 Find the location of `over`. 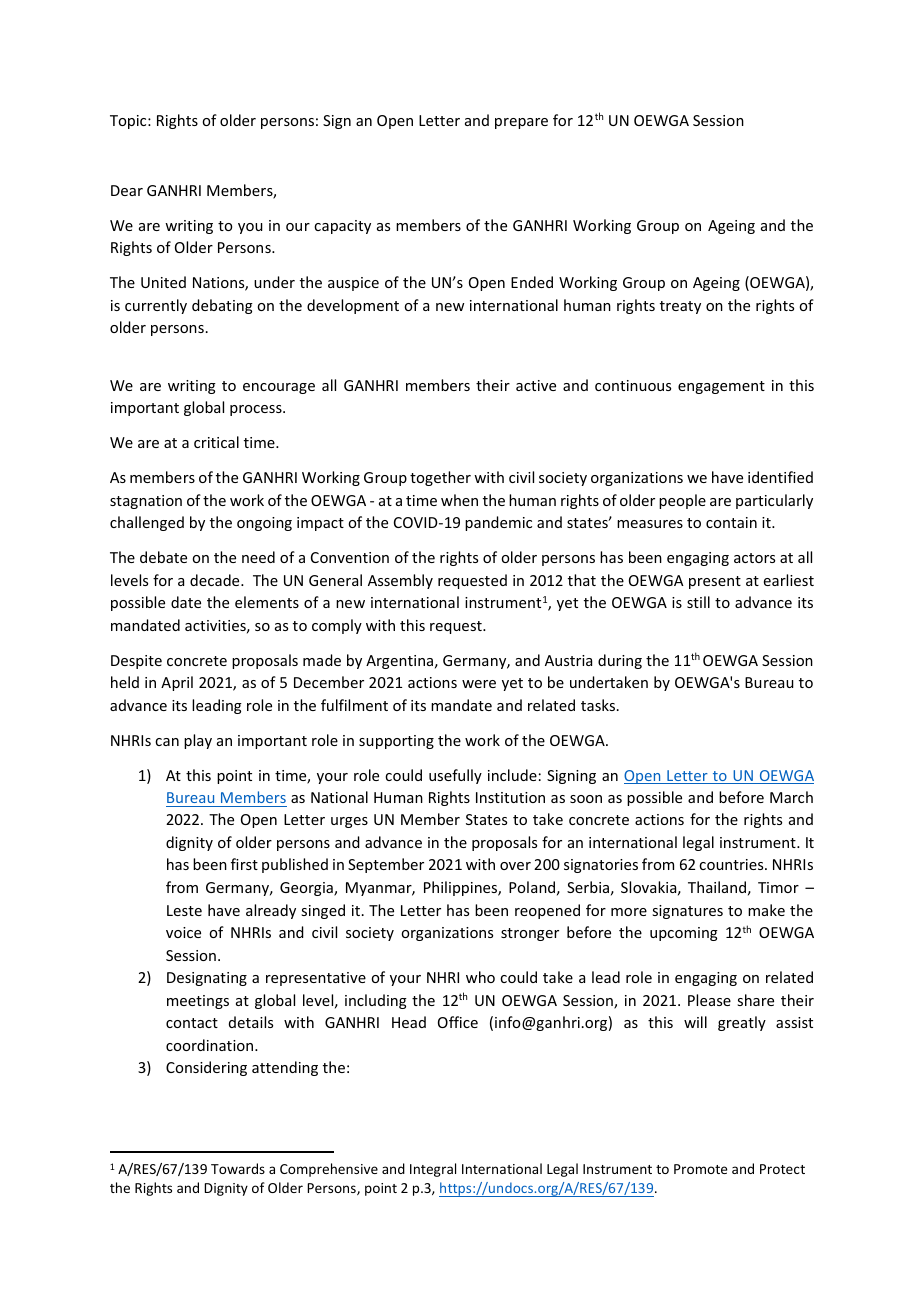

over is located at coordinates (515, 866).
